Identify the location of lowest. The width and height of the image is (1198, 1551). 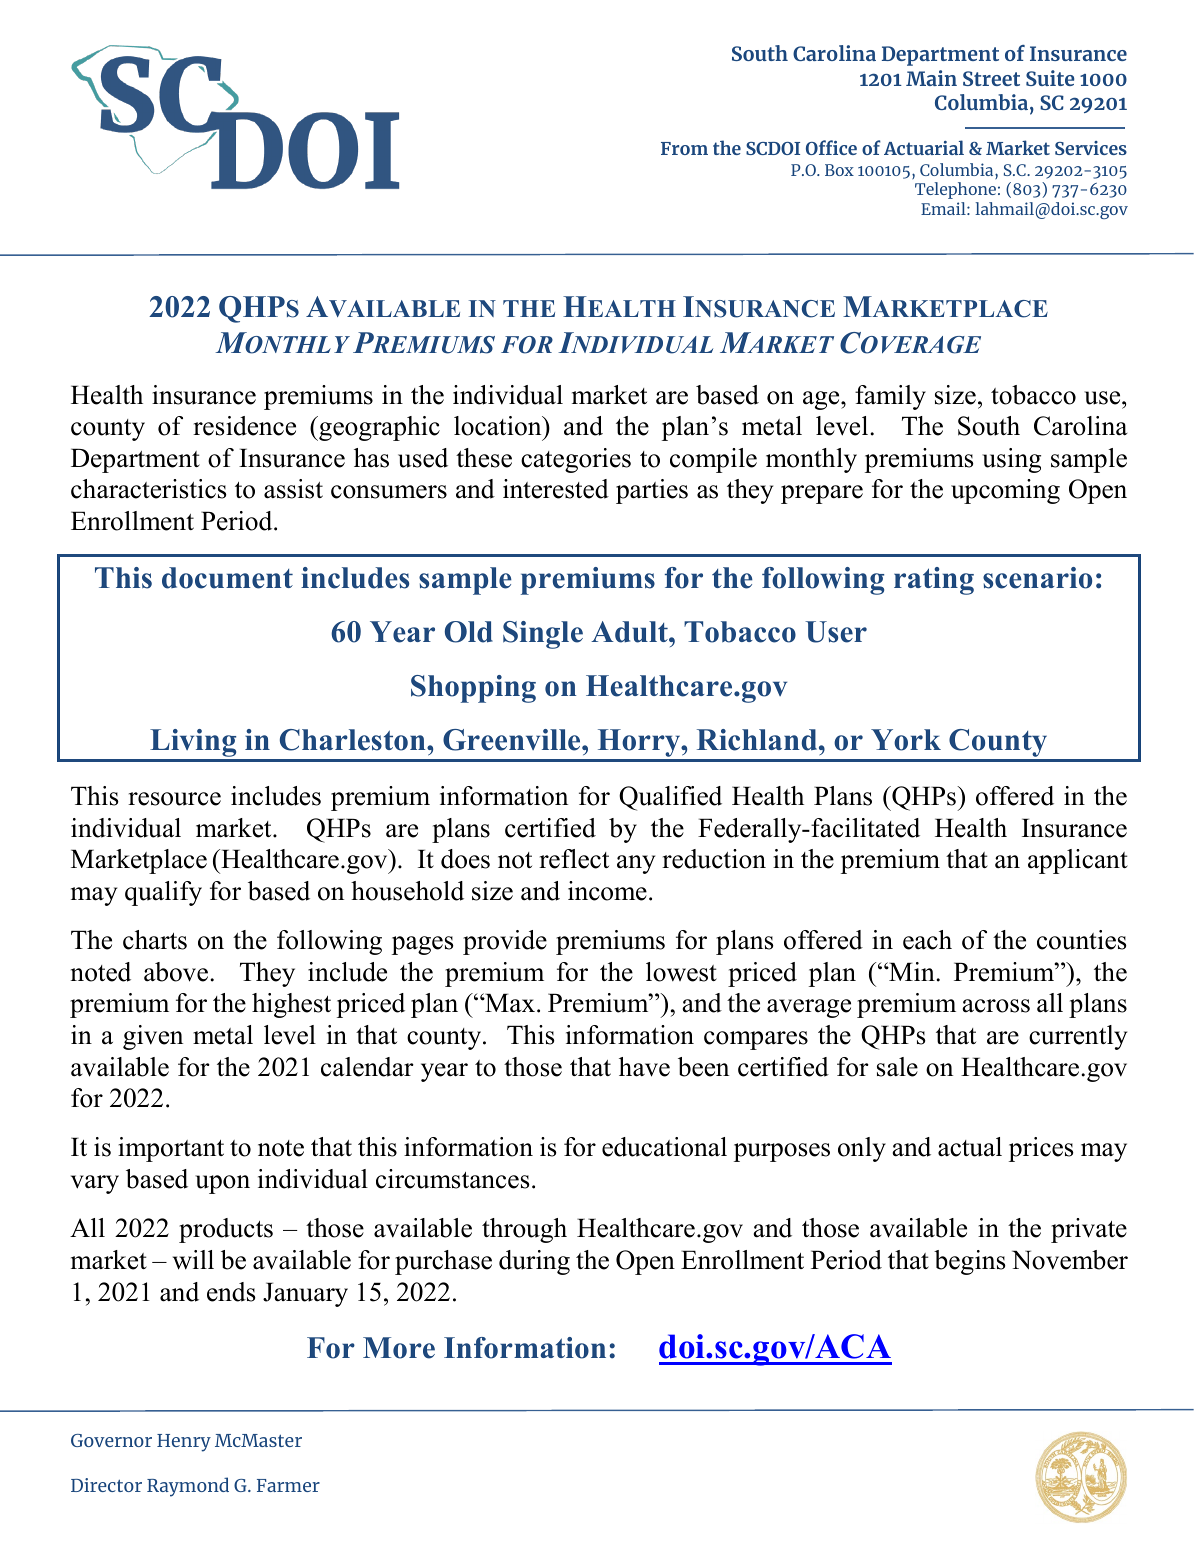
(681, 972).
